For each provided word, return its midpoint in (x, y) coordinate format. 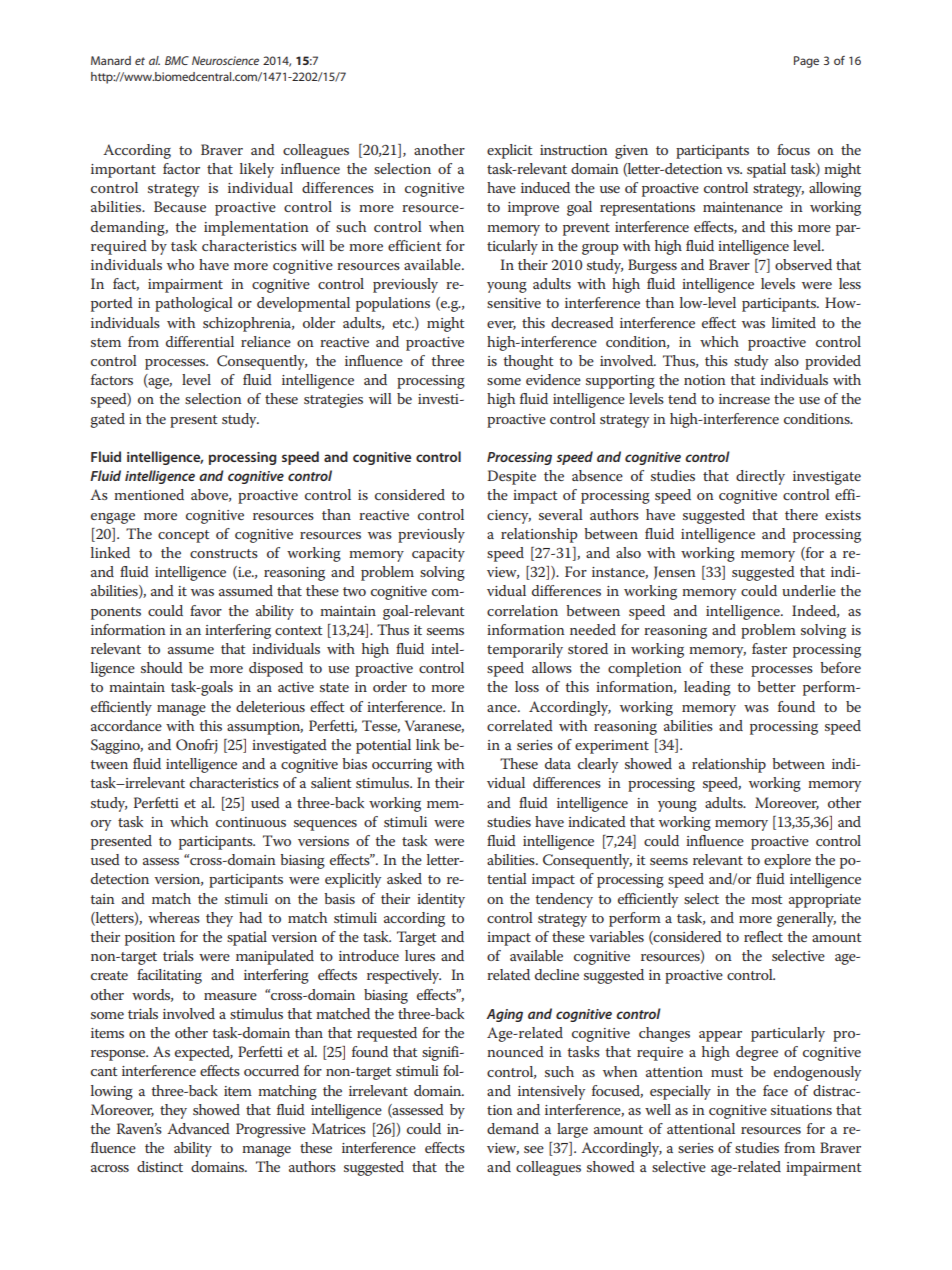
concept (184, 536)
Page (806, 62)
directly (760, 477)
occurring (402, 766)
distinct (160, 1166)
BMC (177, 60)
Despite (511, 477)
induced (545, 187)
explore (787, 861)
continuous (251, 822)
